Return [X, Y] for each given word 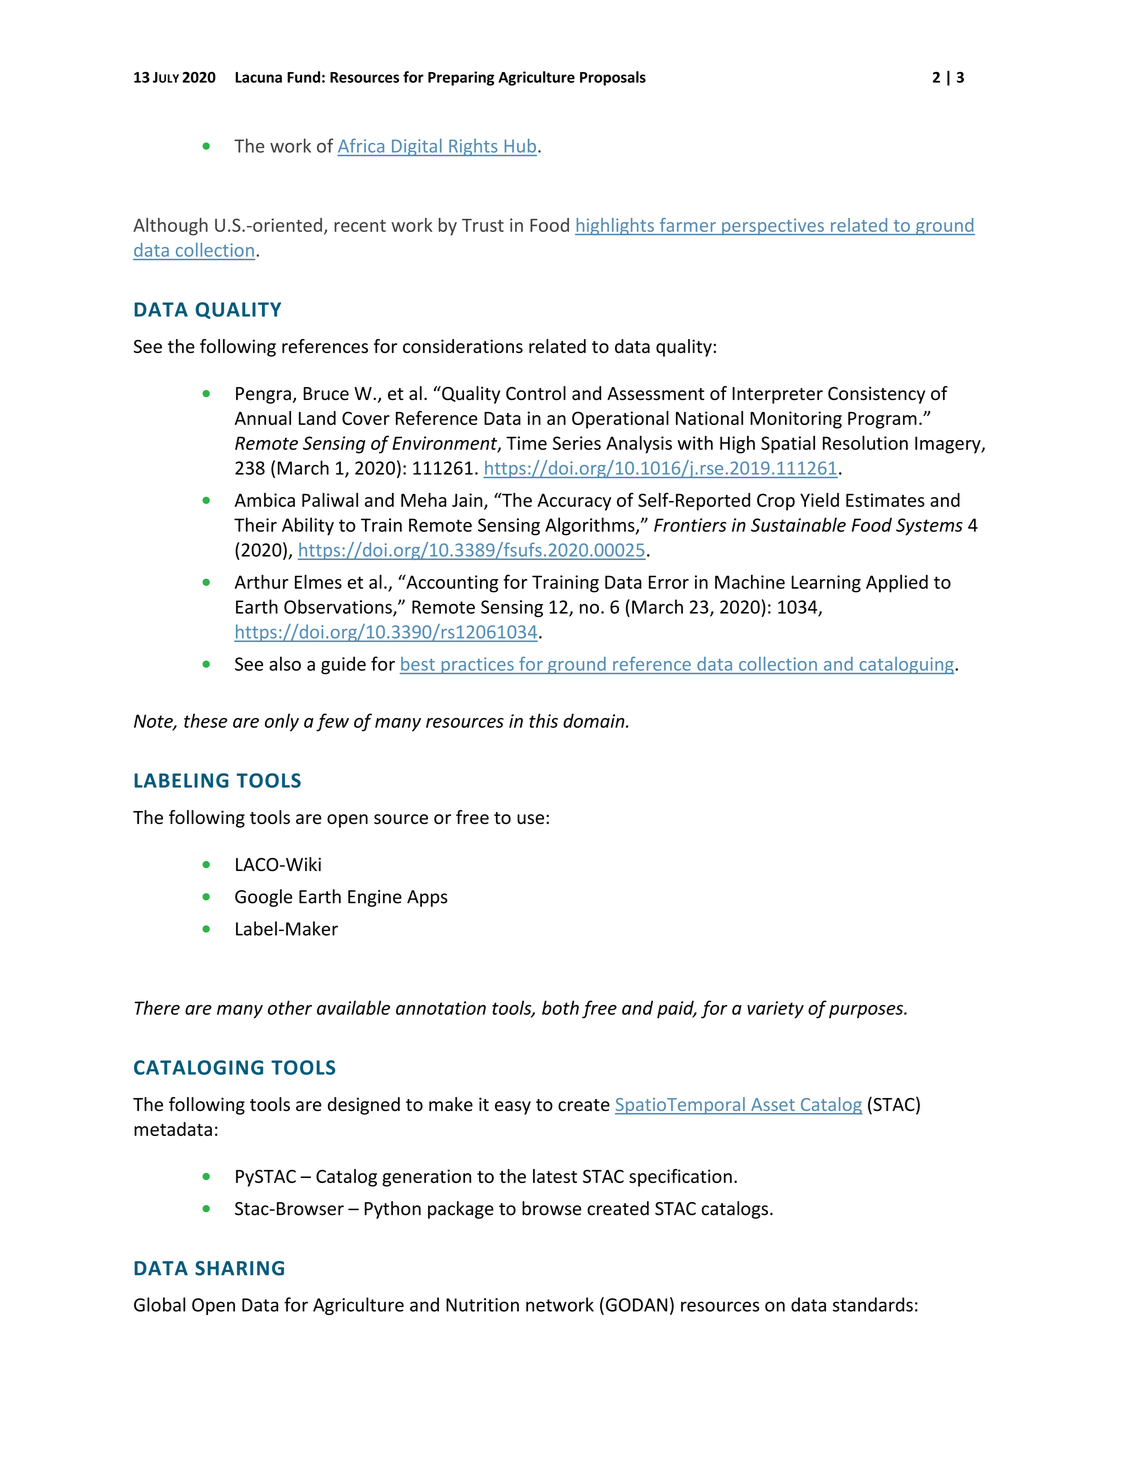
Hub [520, 145]
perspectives [773, 226]
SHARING [239, 1268]
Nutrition [482, 1305]
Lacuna [258, 77]
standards [873, 1304]
